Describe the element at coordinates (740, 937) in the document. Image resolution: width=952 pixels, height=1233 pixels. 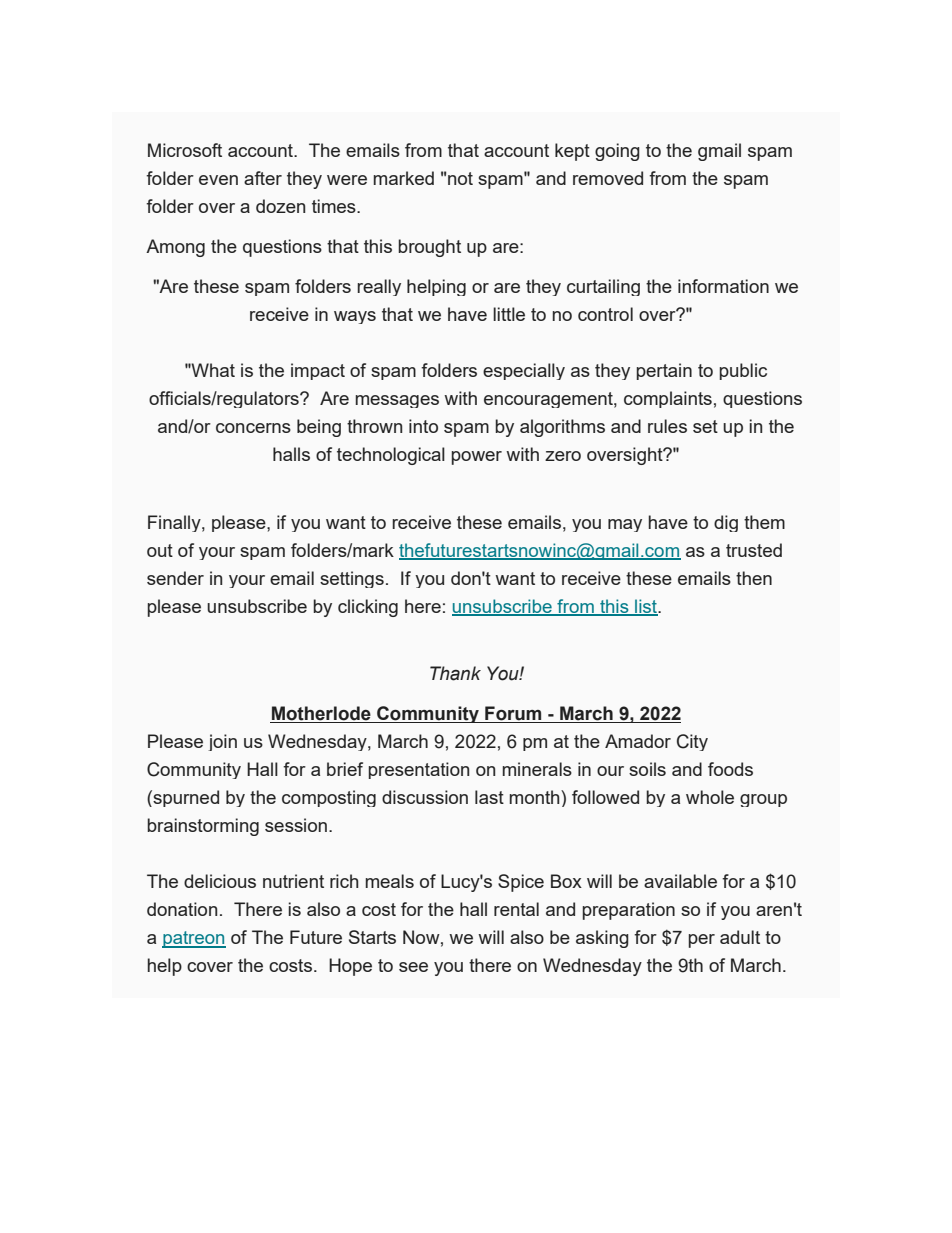
I see `adult` at that location.
